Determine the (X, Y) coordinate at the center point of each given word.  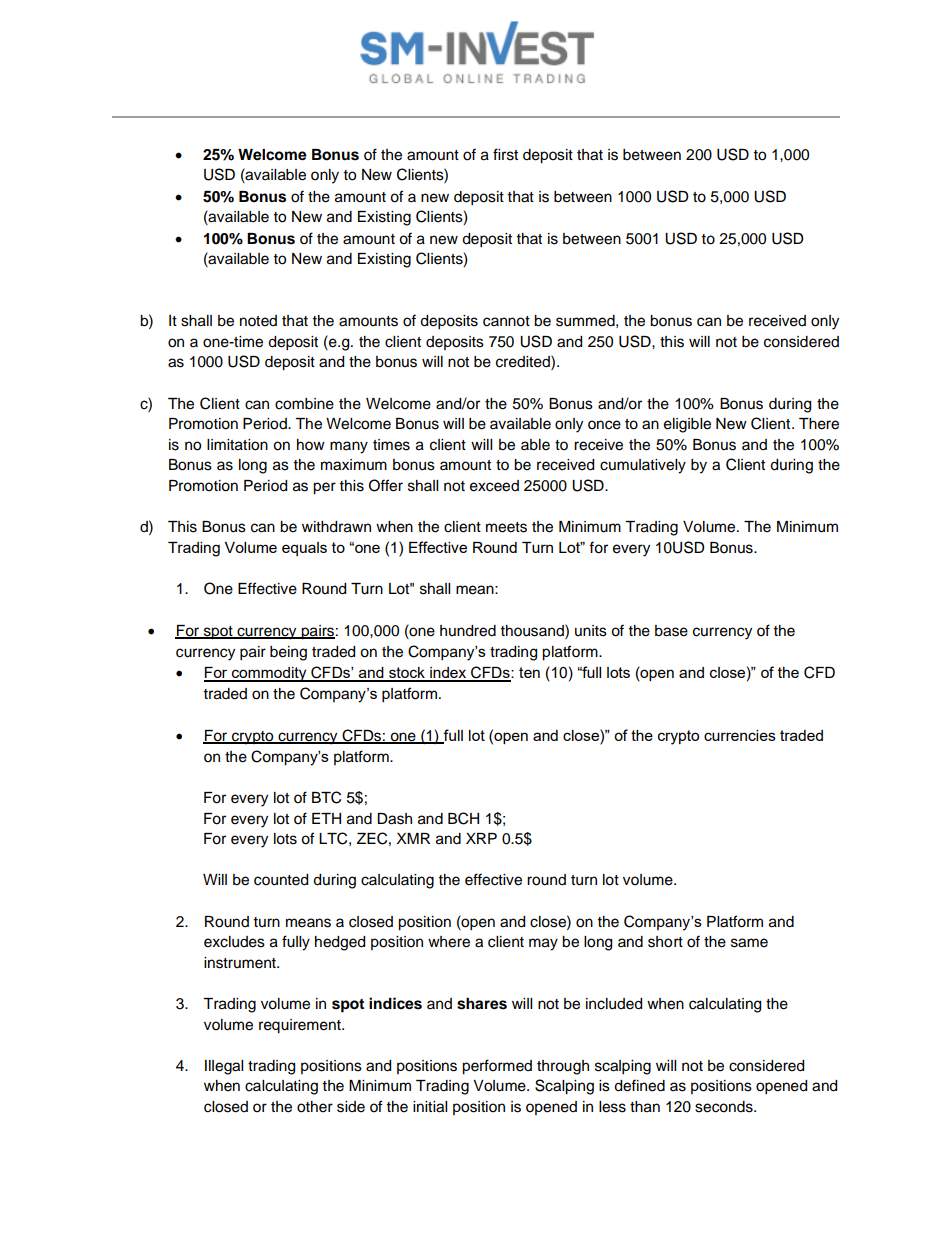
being (288, 653)
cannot (506, 321)
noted (258, 321)
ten (529, 672)
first (505, 154)
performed (497, 1067)
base (671, 631)
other (315, 1107)
